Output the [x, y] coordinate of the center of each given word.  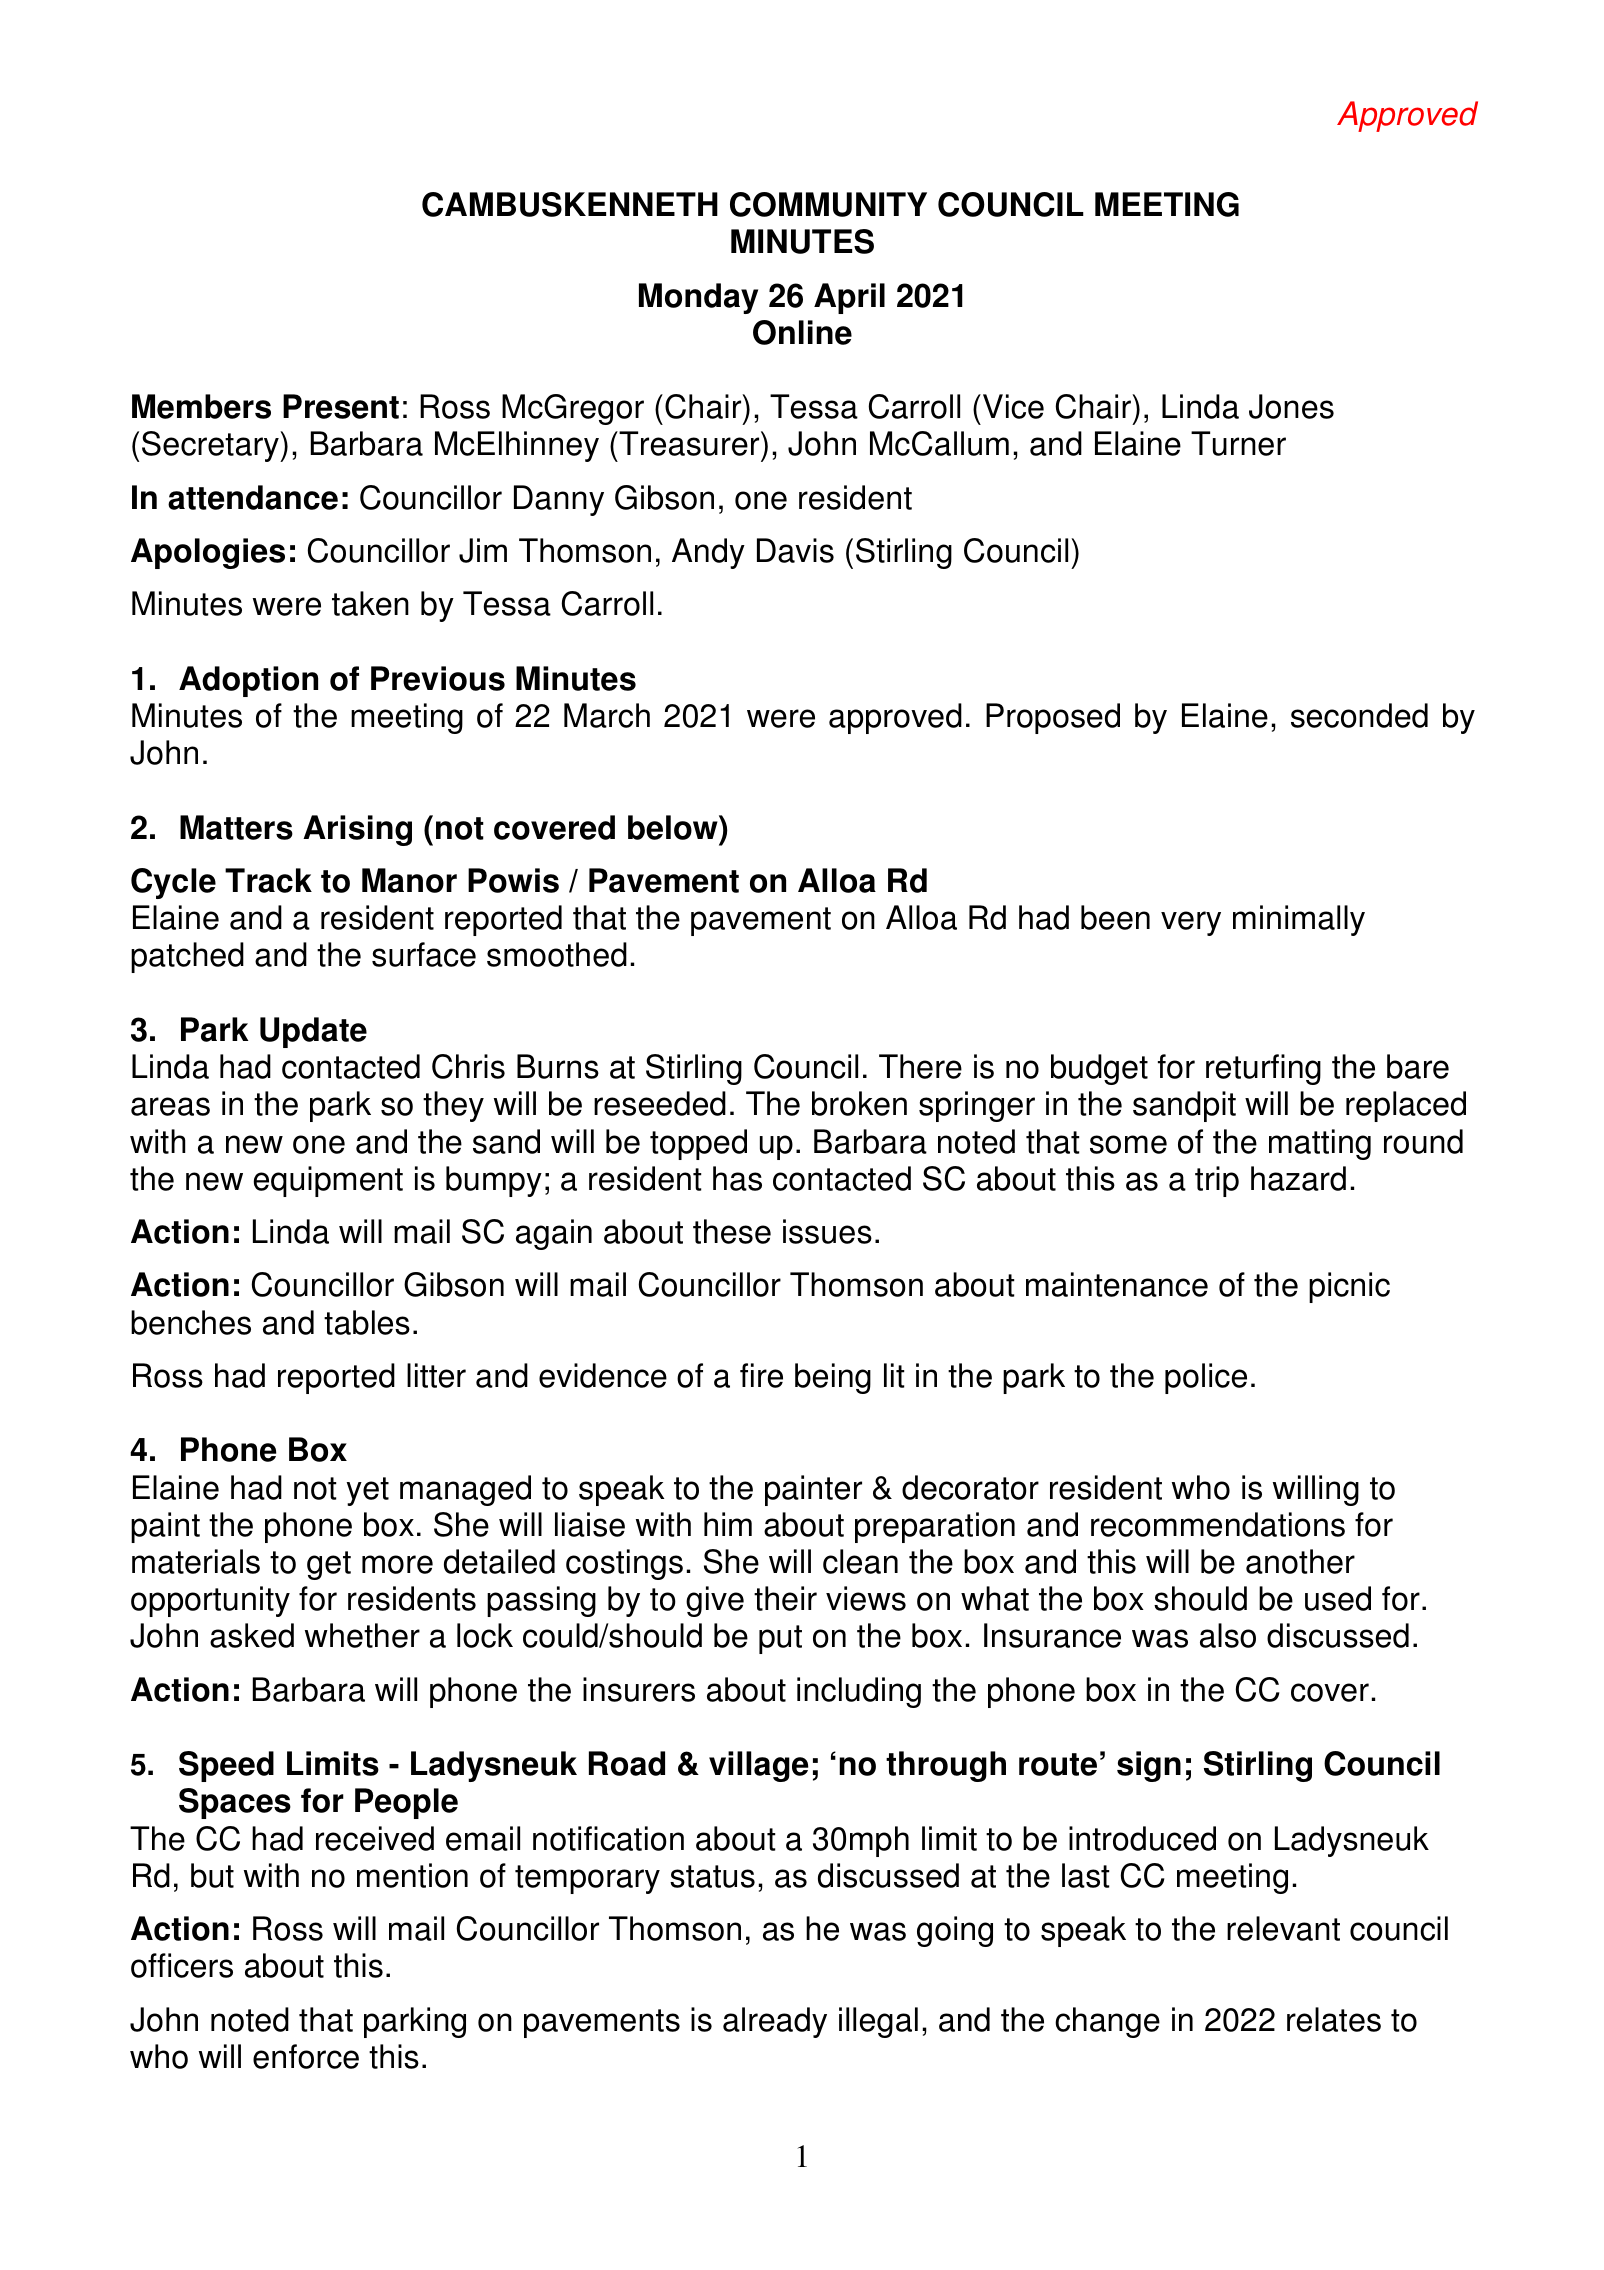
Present [341, 406]
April [849, 298]
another [1300, 1561]
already [775, 2022]
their [785, 1598]
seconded [1359, 715]
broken [859, 1103]
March [607, 715]
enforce [306, 2056]
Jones [1291, 406]
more [397, 1564]
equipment [328, 1181]
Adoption [248, 681]
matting [1320, 1144]
